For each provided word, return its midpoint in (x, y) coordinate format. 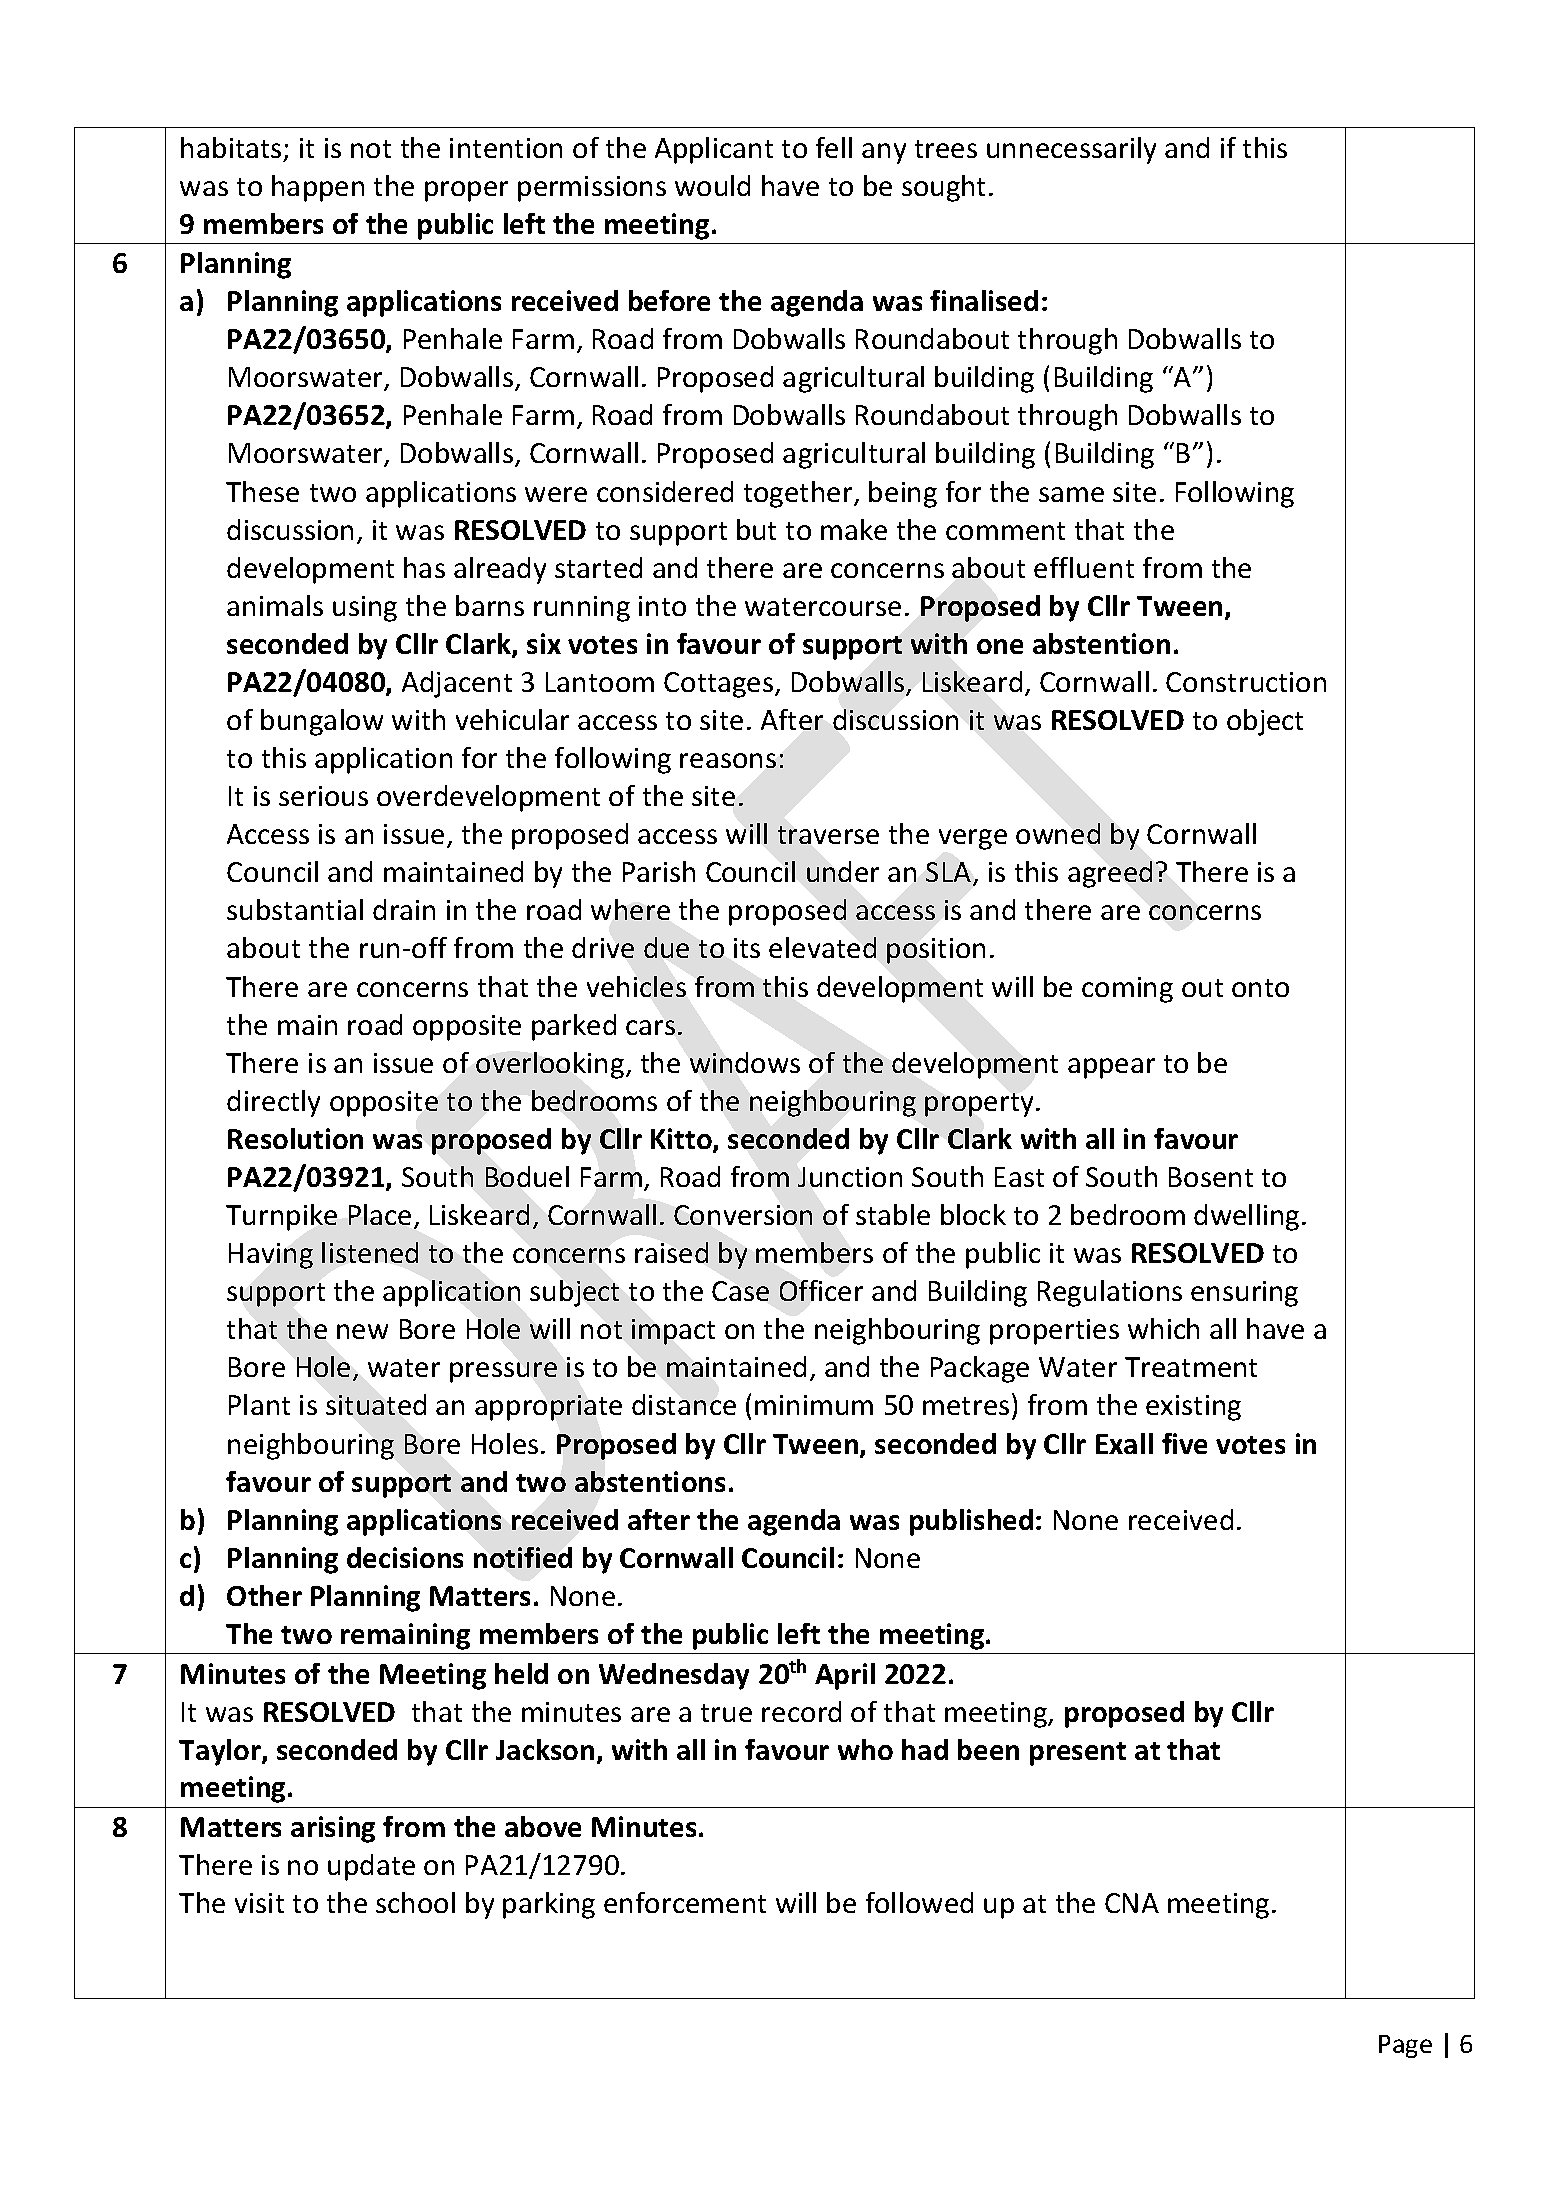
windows (745, 1062)
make (854, 529)
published (971, 1522)
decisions (405, 1557)
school (415, 1902)
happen (318, 188)
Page (1405, 2046)
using (365, 609)
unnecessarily (1071, 150)
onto (1260, 988)
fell (834, 147)
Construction (1246, 682)
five (1184, 1443)
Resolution (295, 1138)
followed (919, 1902)
